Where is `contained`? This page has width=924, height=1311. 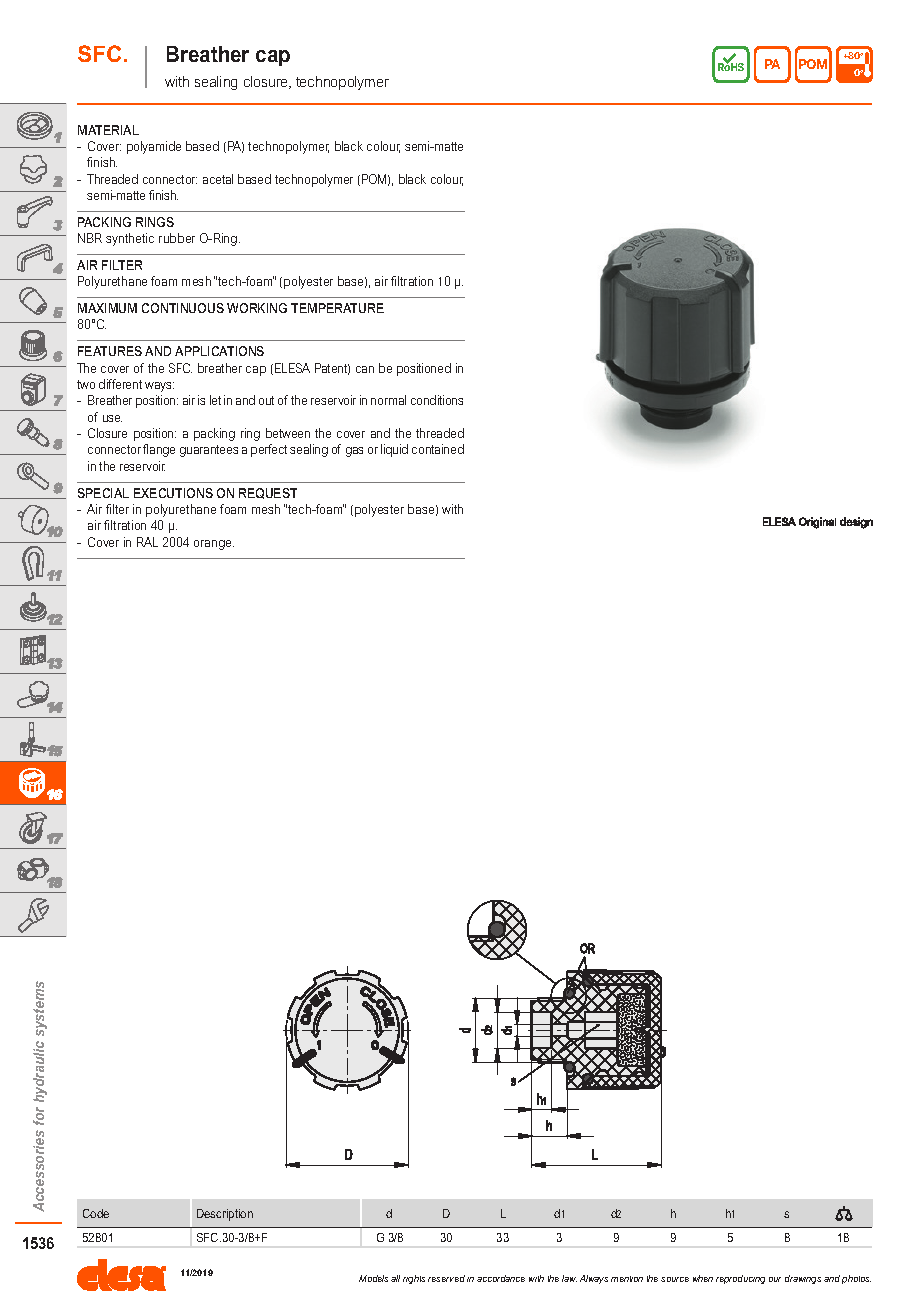
contained is located at coordinates (438, 449).
